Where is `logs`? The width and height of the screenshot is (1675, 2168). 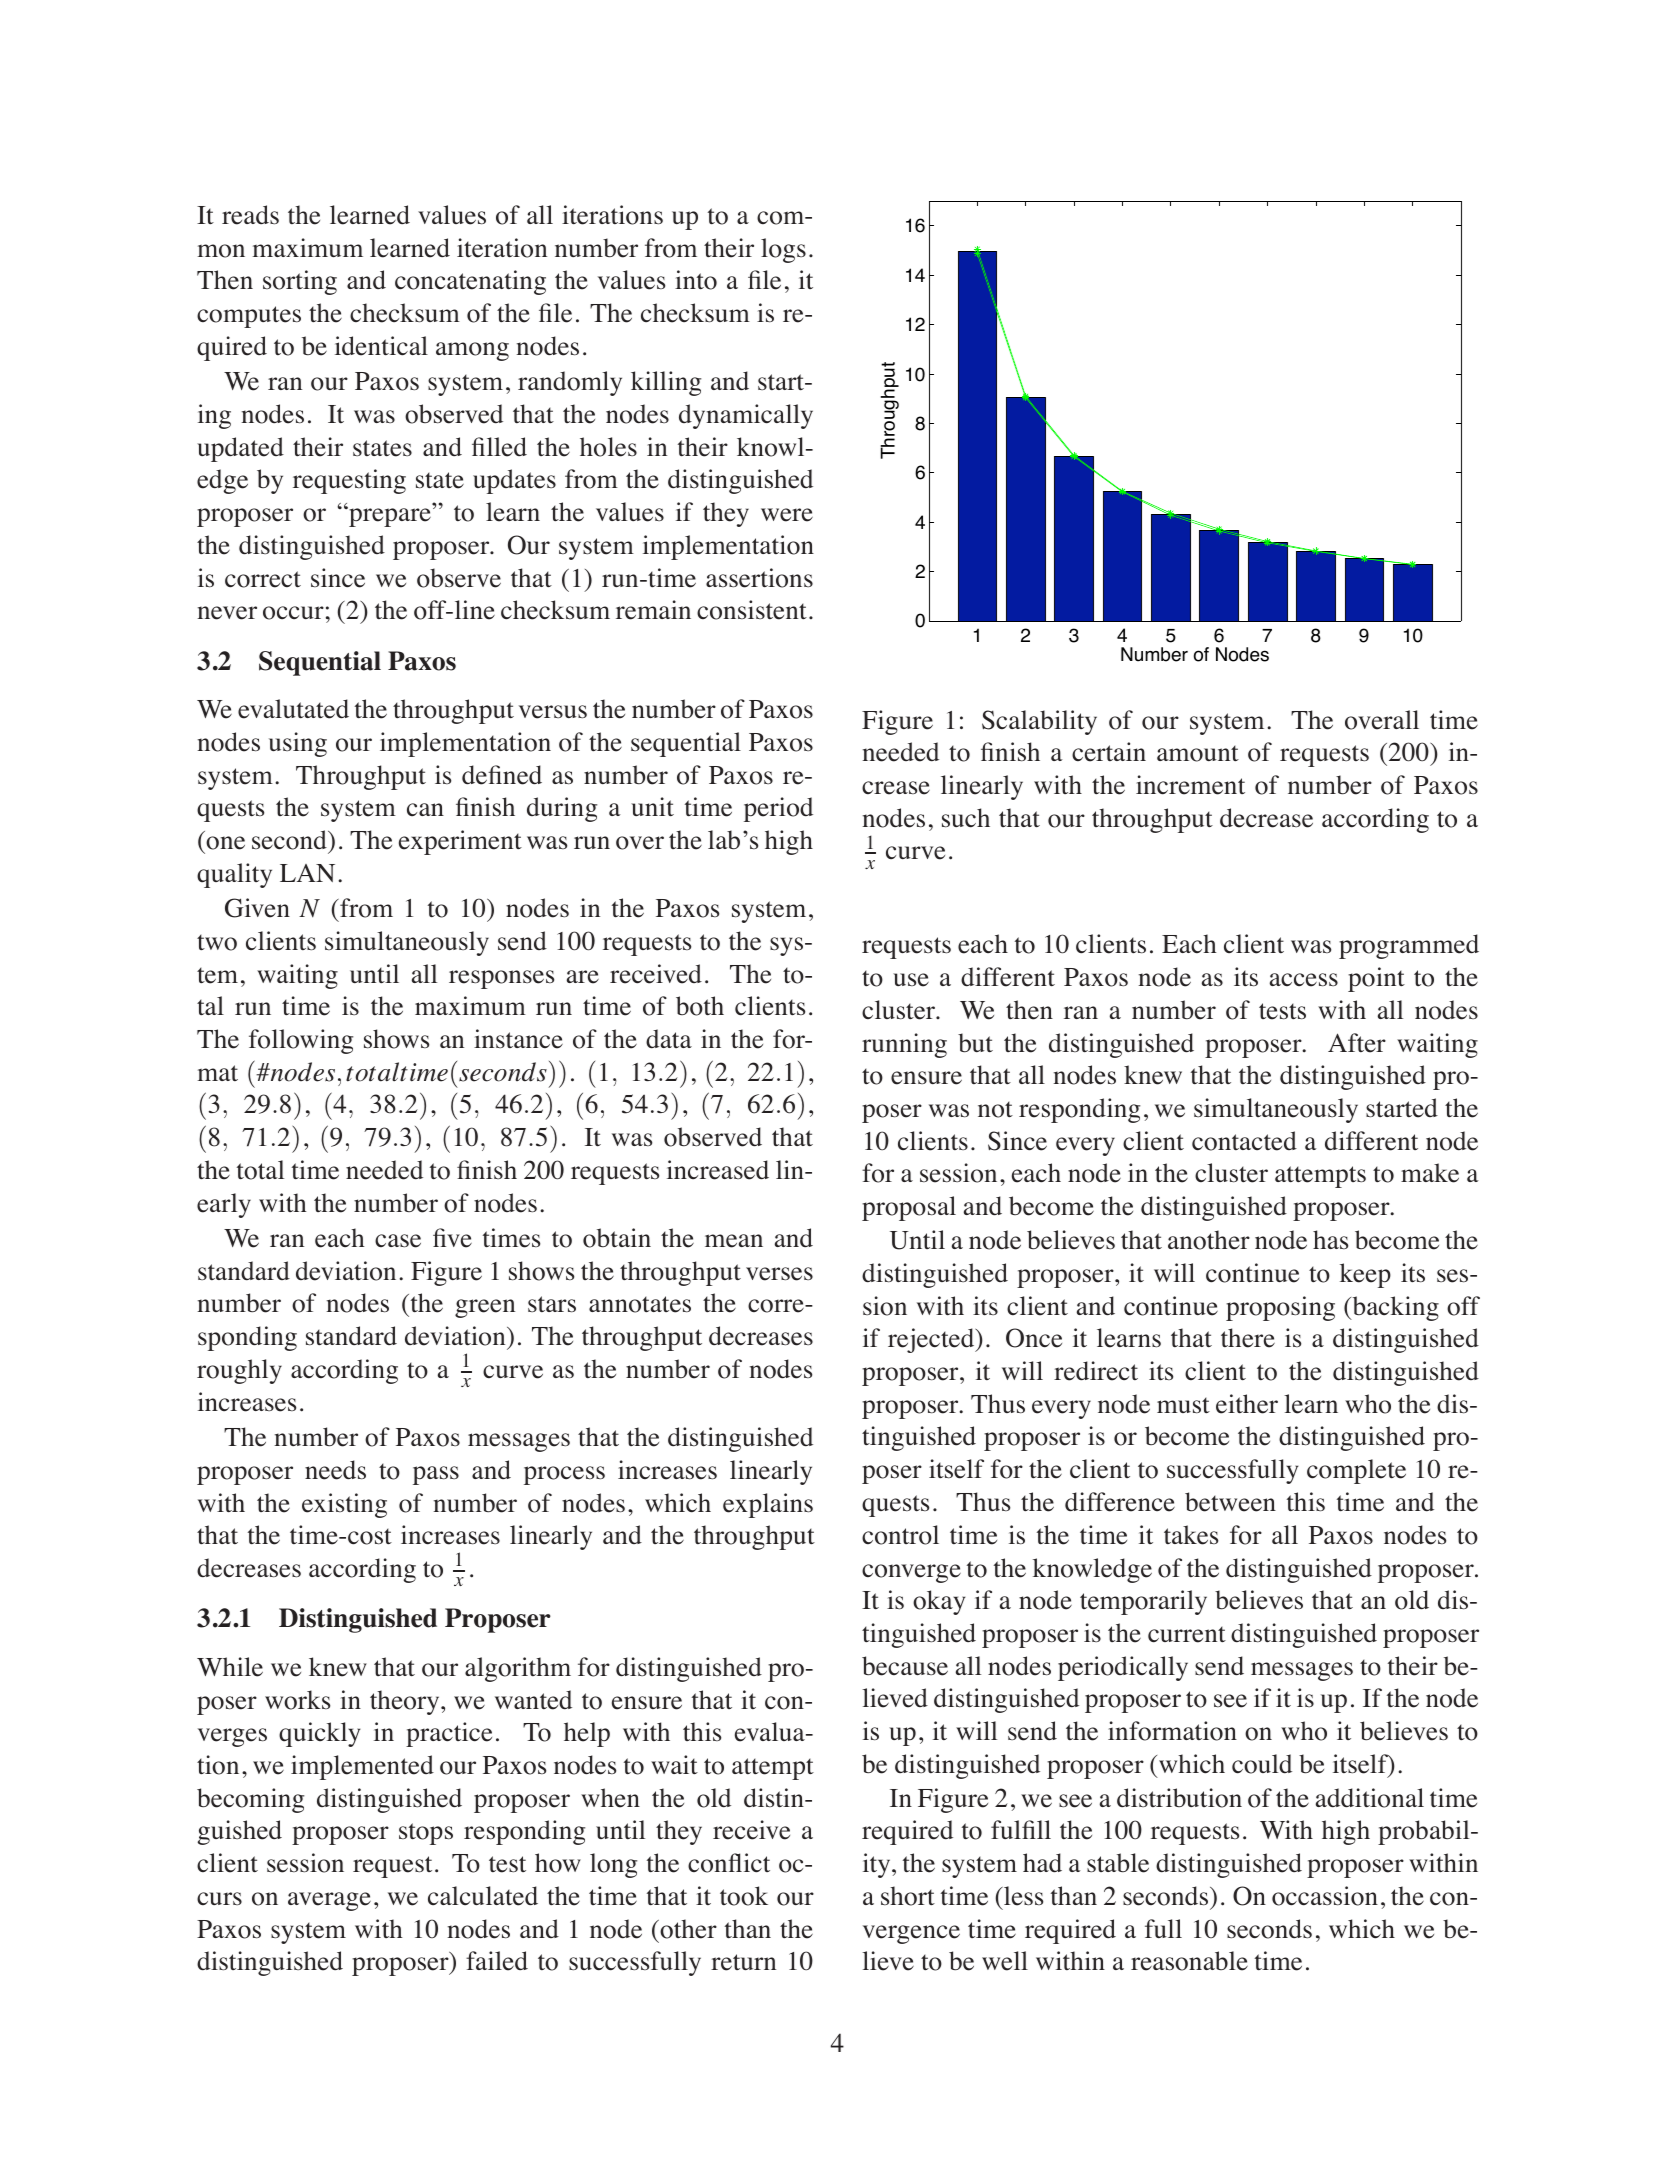
logs is located at coordinates (783, 250).
